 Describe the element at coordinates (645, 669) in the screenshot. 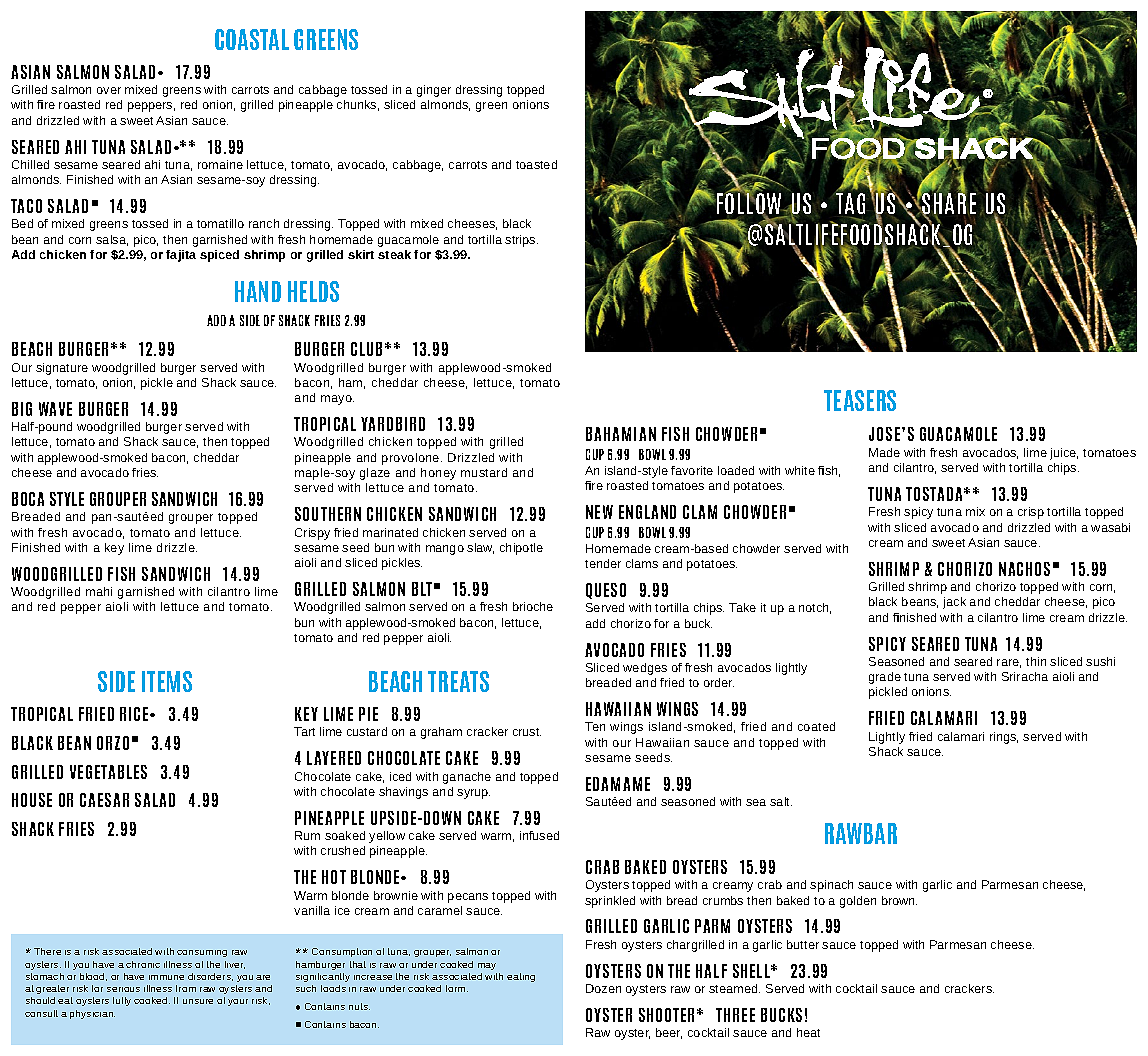

I see `wedges` at that location.
